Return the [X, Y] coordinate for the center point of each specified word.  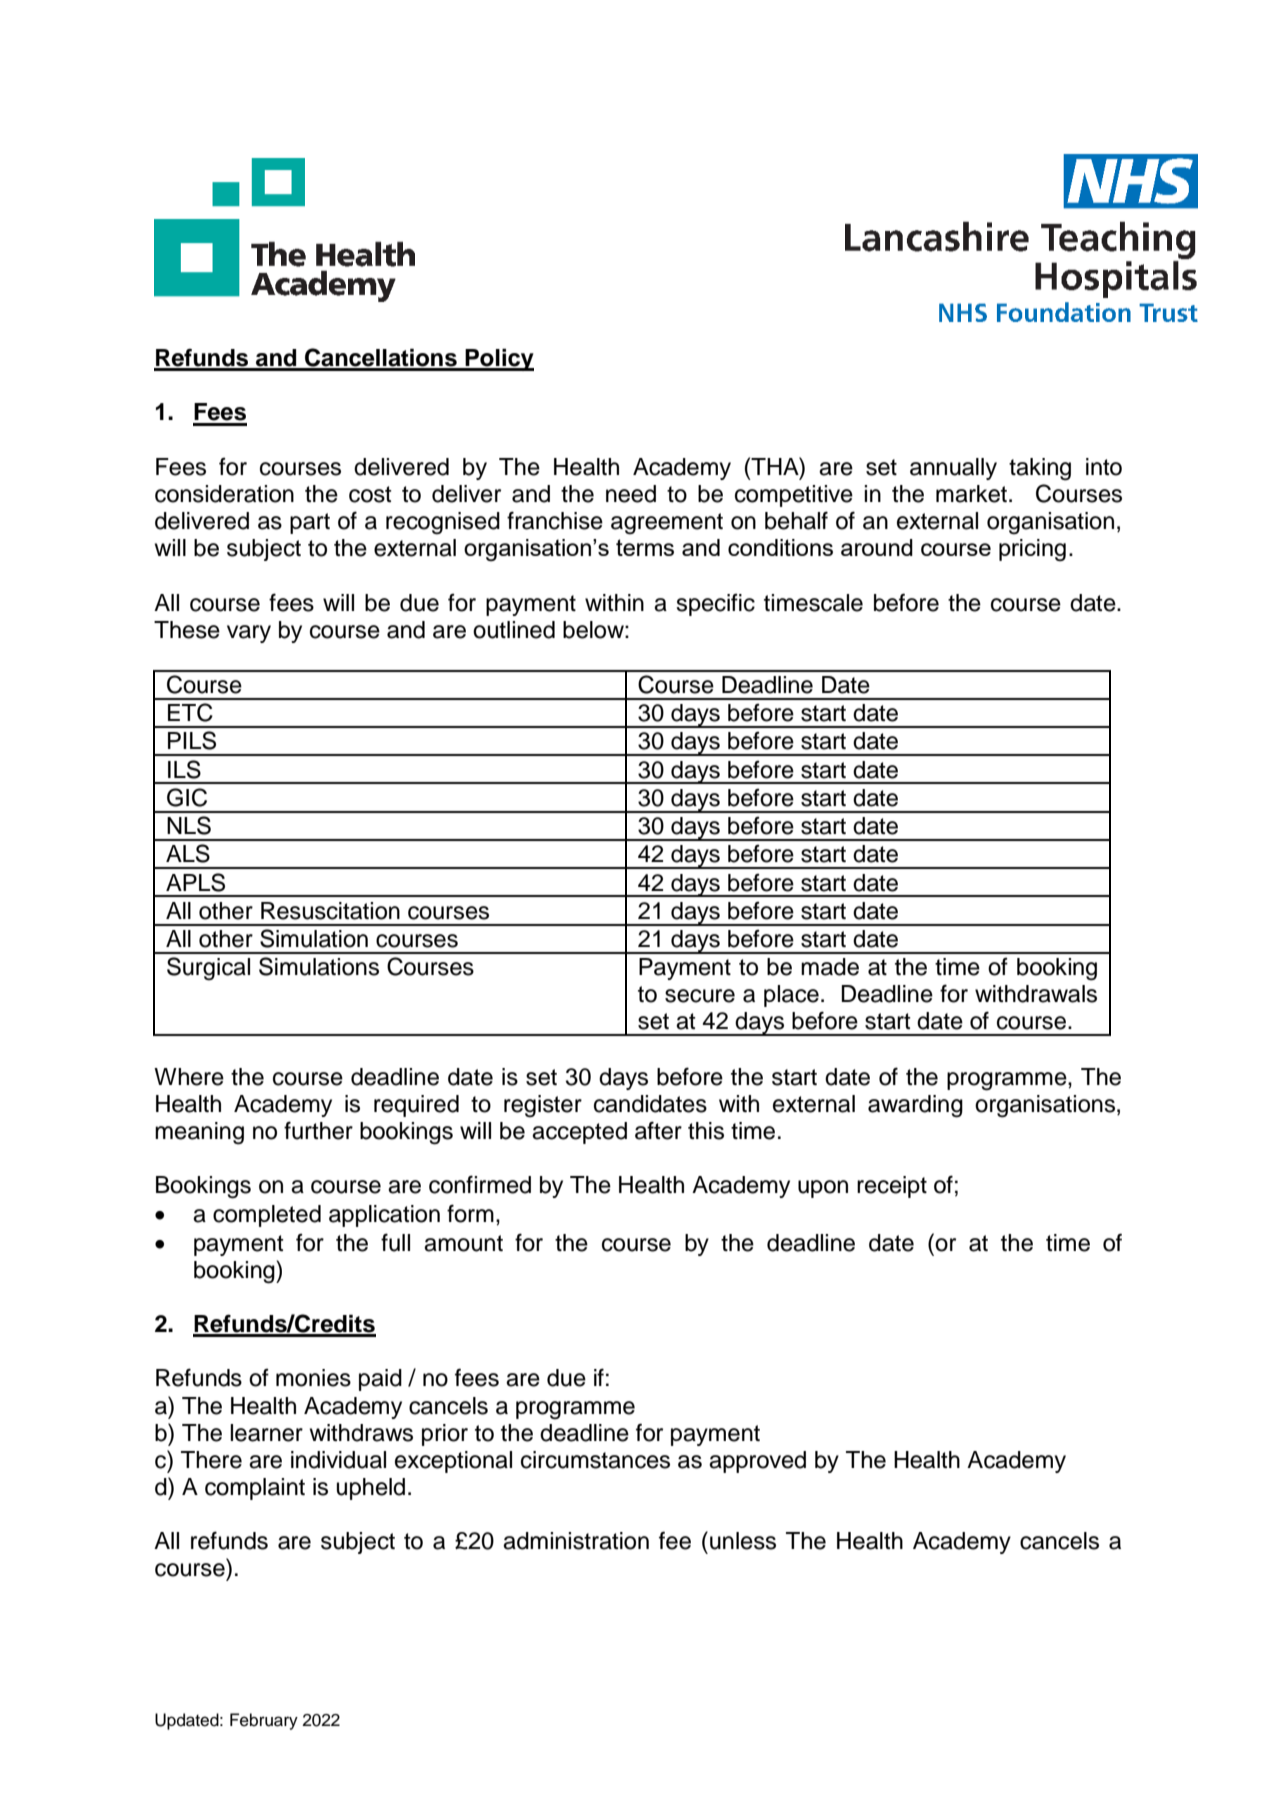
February [264, 1721]
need [631, 494]
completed [267, 1216]
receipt [892, 1187]
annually [953, 469]
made [830, 967]
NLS [189, 825]
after [658, 1130]
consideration [224, 494]
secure [700, 996]
